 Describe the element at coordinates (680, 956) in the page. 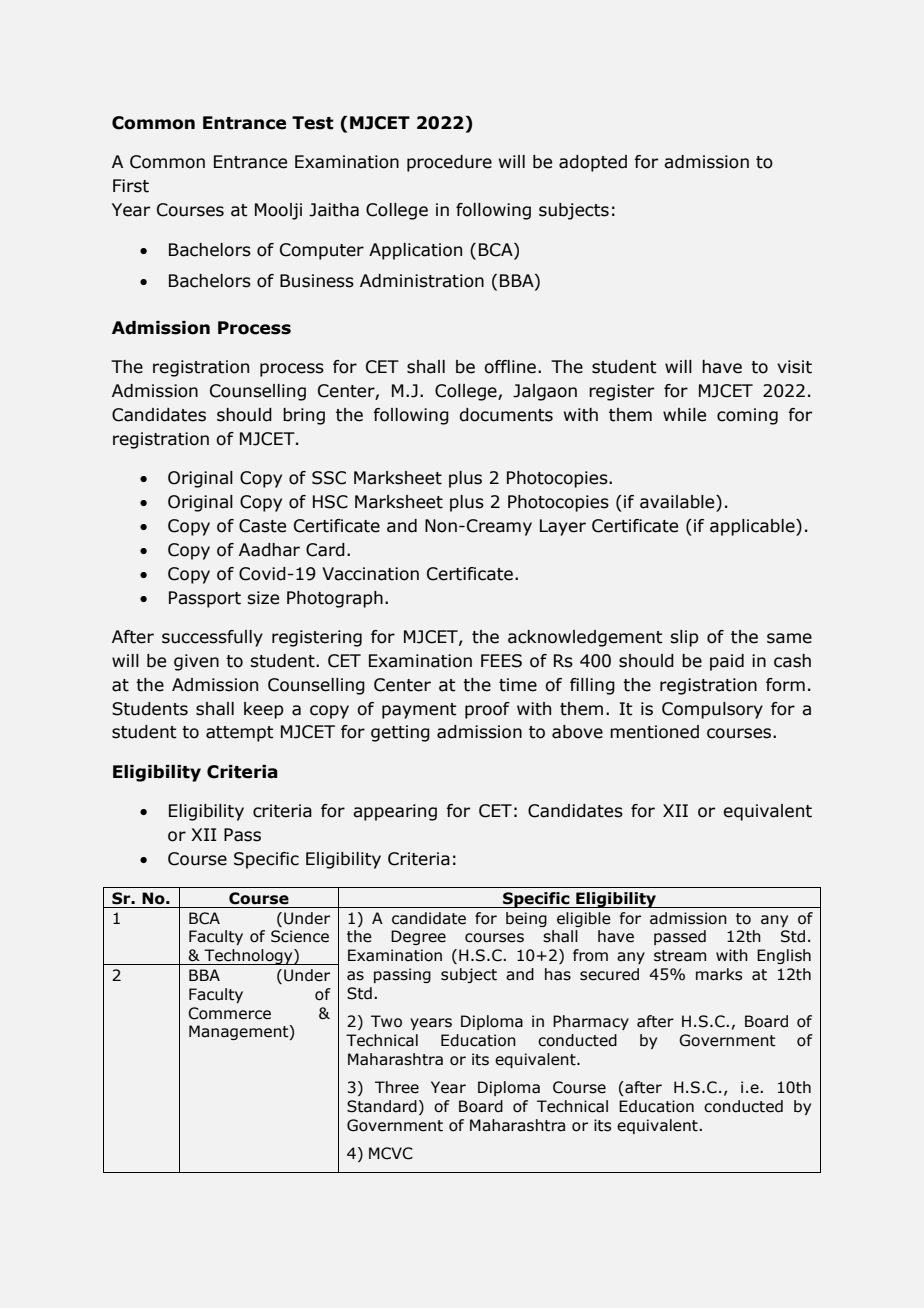

I see `stream` at that location.
